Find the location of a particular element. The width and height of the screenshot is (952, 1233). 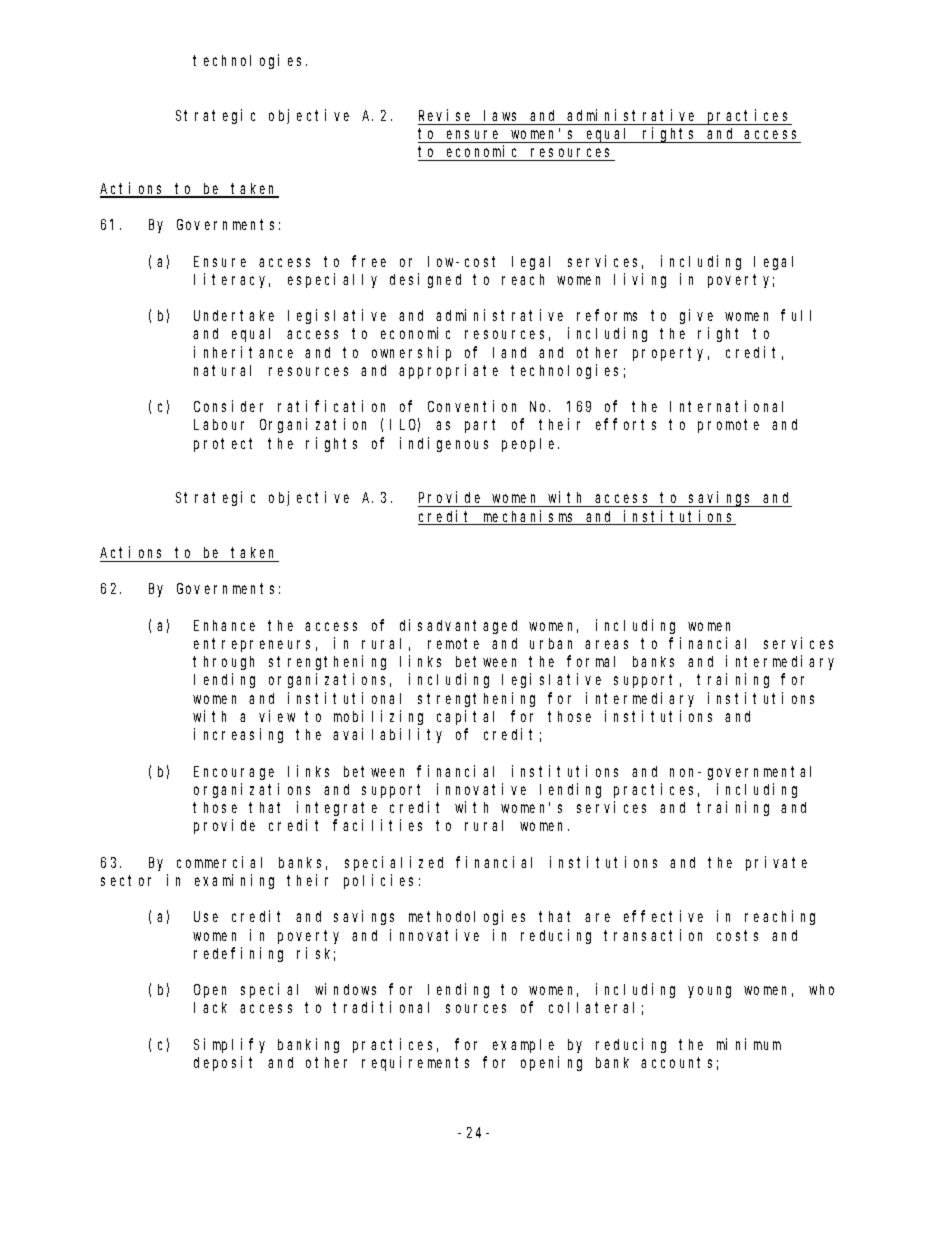

private is located at coordinates (776, 863).
